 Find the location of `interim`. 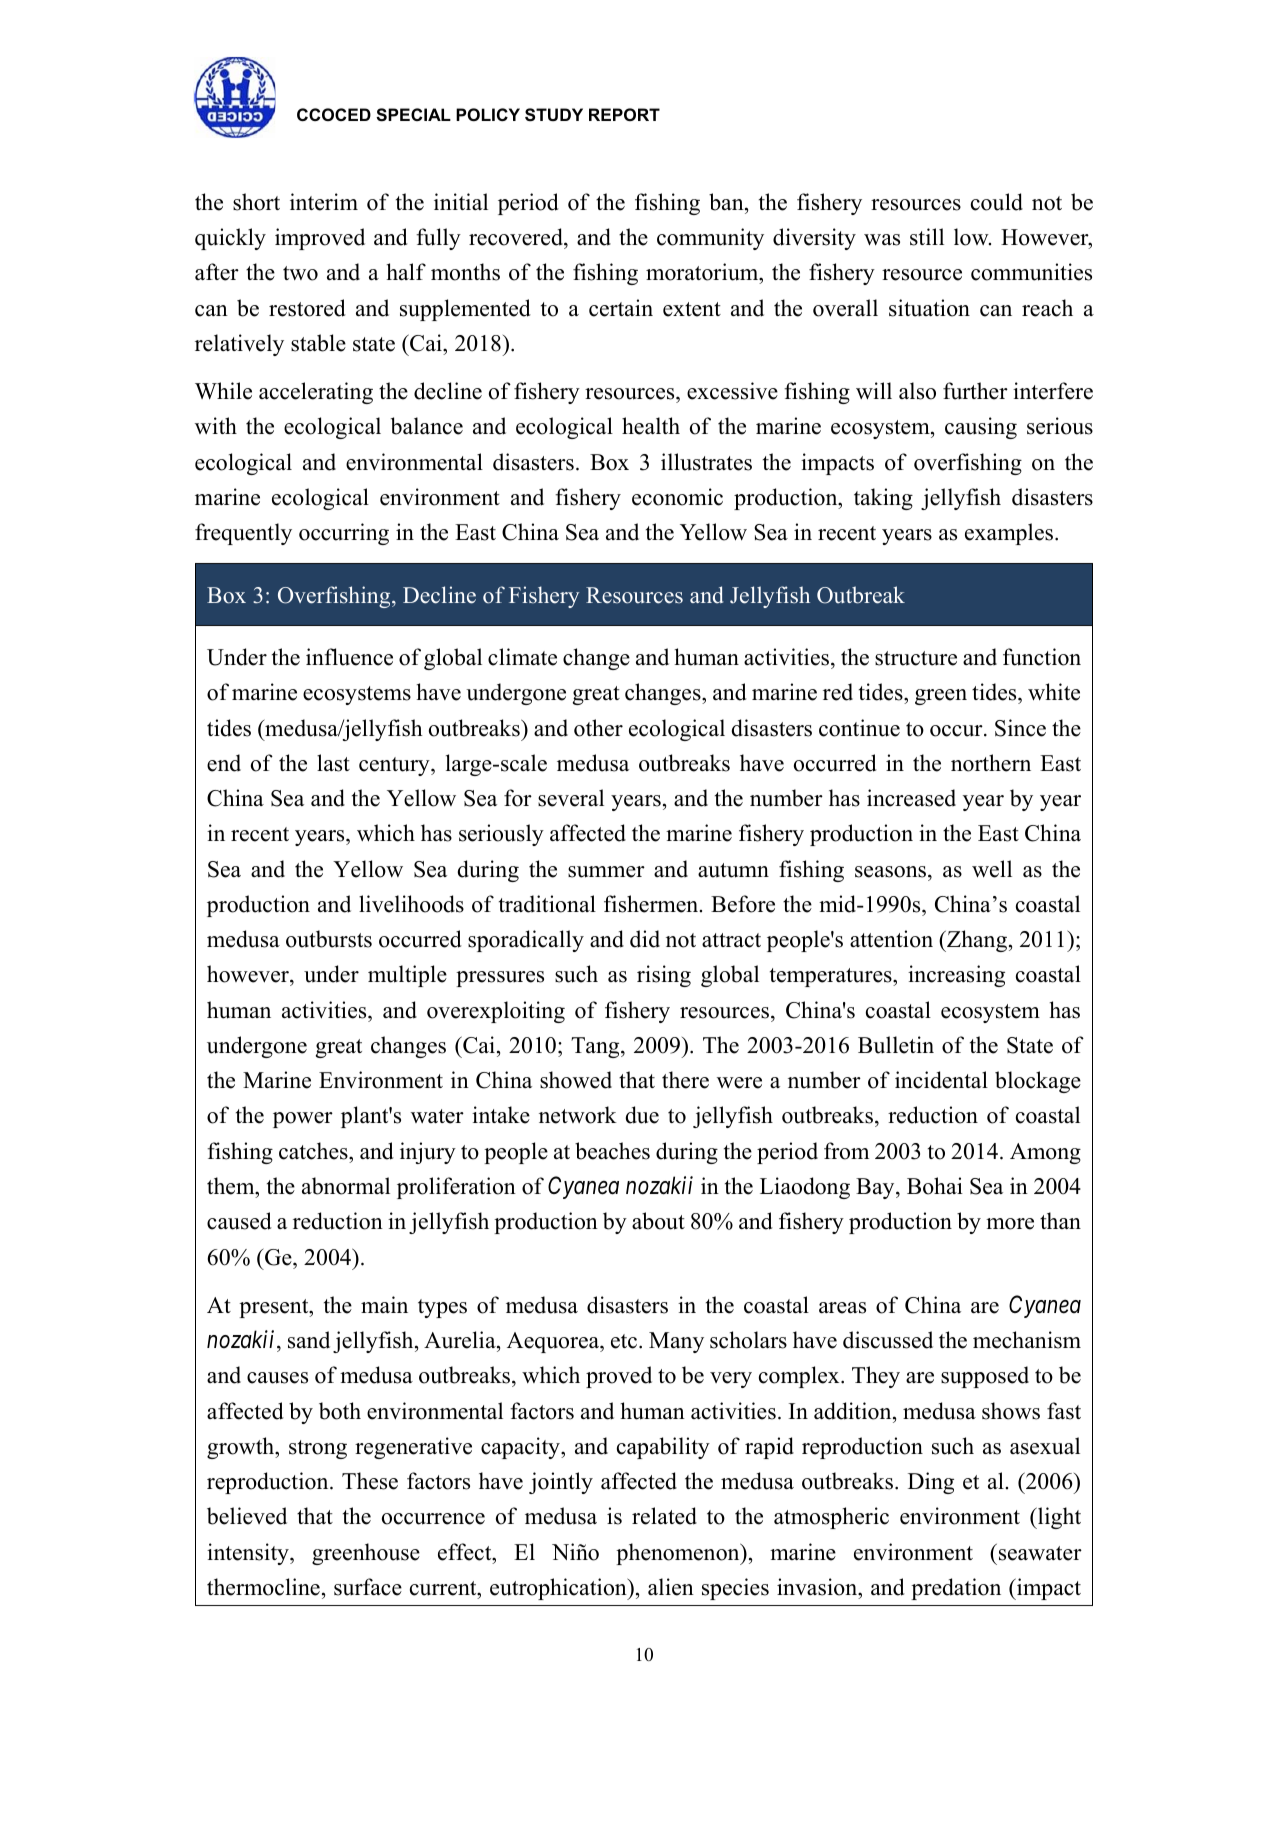

interim is located at coordinates (324, 202).
